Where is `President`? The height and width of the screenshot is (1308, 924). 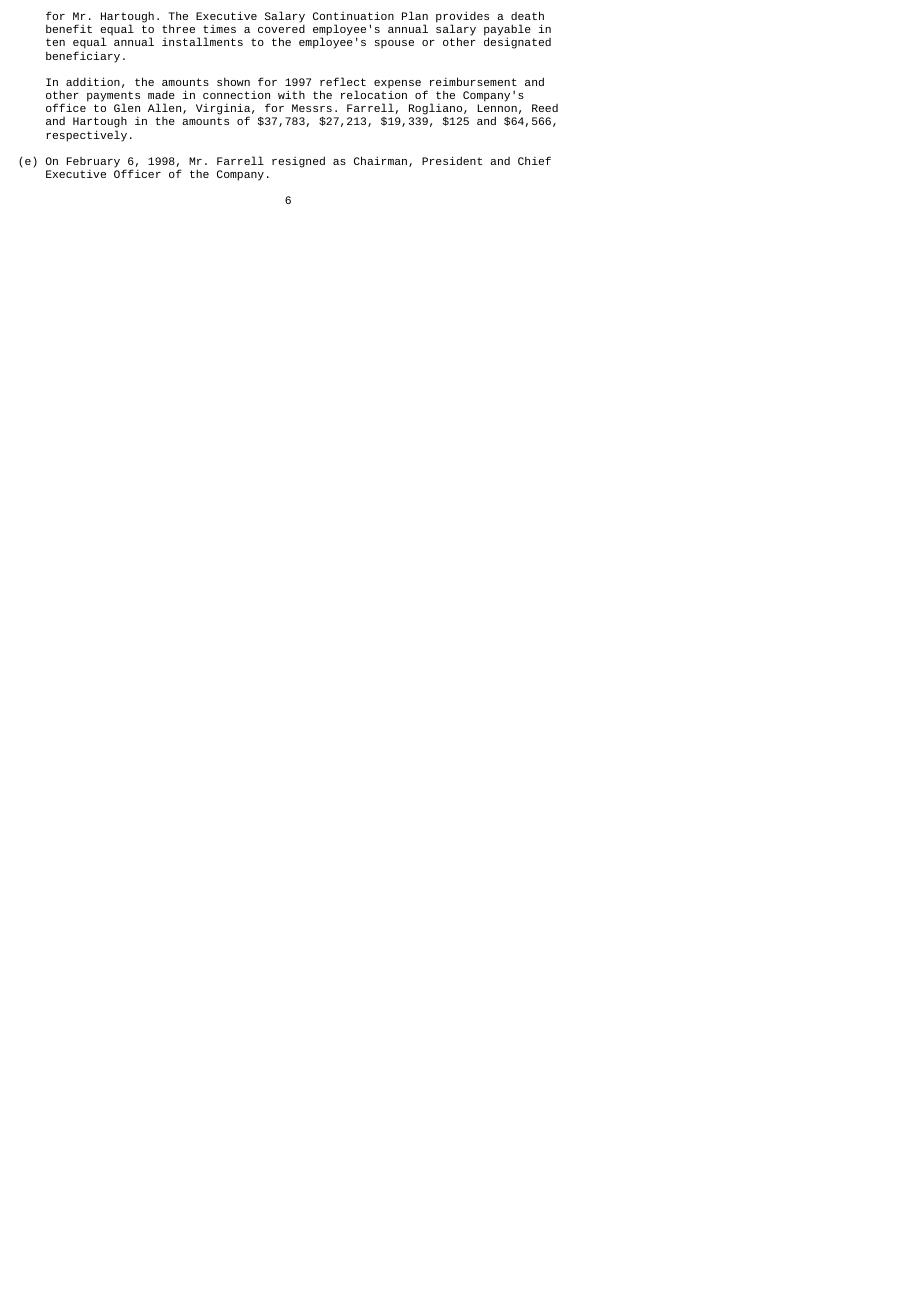 President is located at coordinates (452, 160).
